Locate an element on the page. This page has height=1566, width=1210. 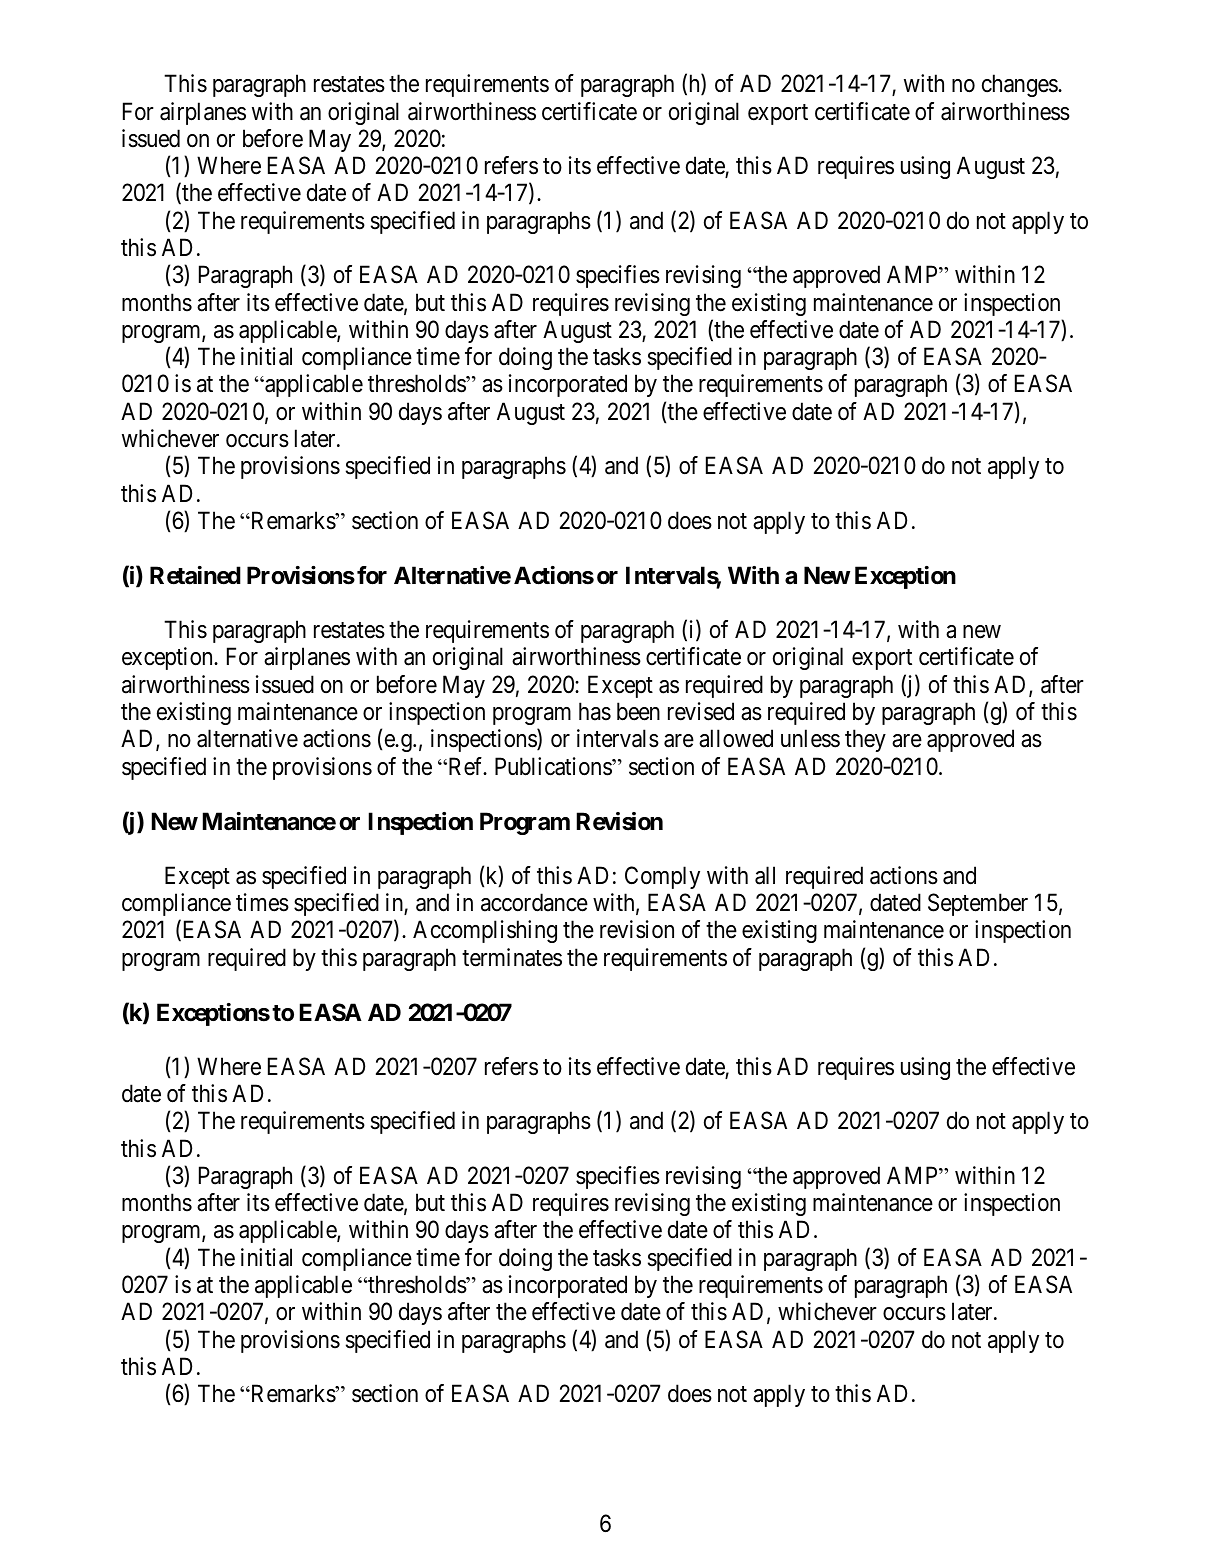
Comply is located at coordinates (662, 877).
